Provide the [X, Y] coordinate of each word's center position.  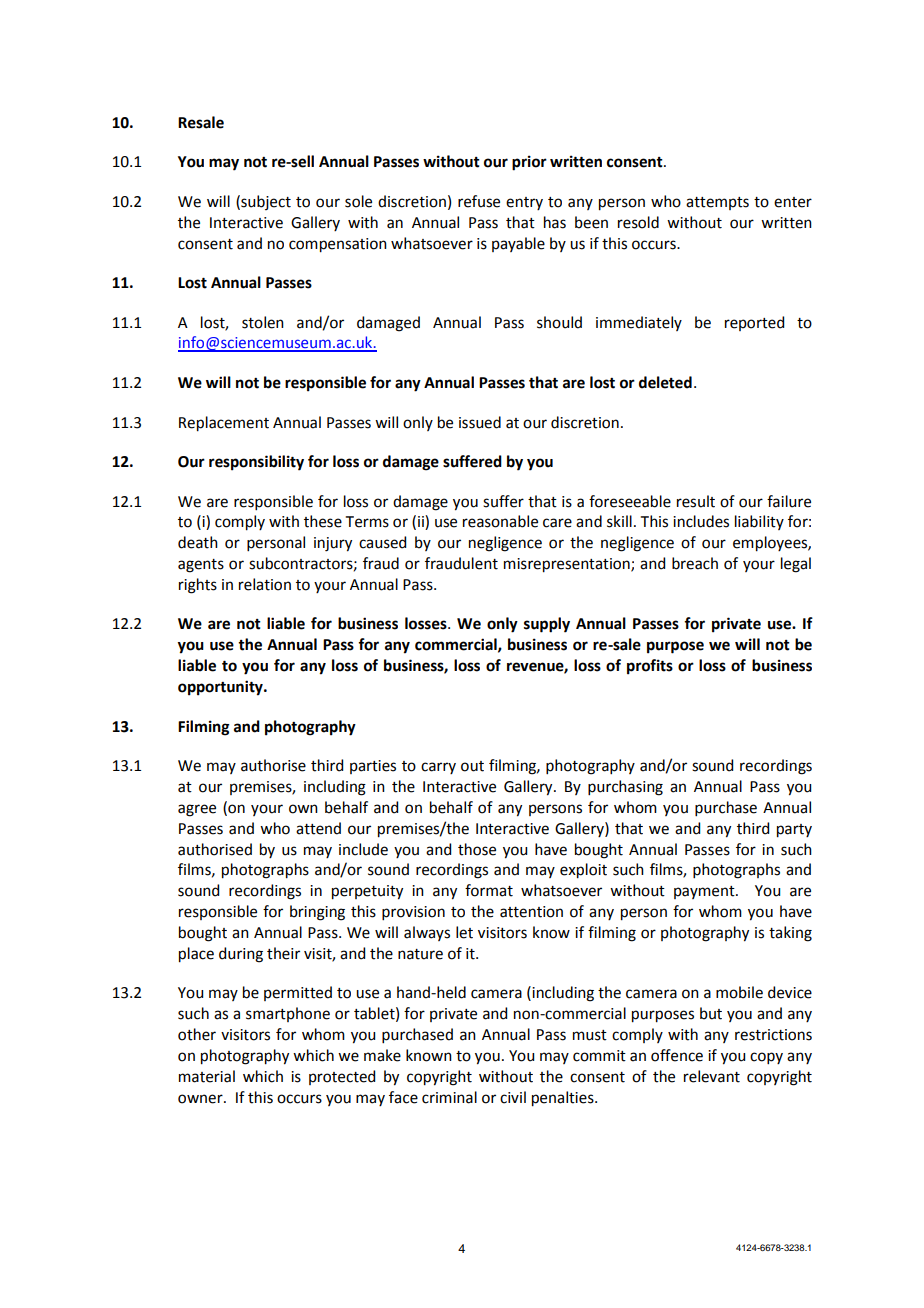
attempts [717, 203]
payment [705, 892]
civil [513, 1097]
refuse [479, 201]
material [207, 1076]
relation [265, 584]
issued [480, 422]
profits [650, 667]
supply [547, 625]
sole [358, 201]
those [477, 849]
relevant [712, 1076]
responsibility [256, 463]
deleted [665, 382]
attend [318, 828]
